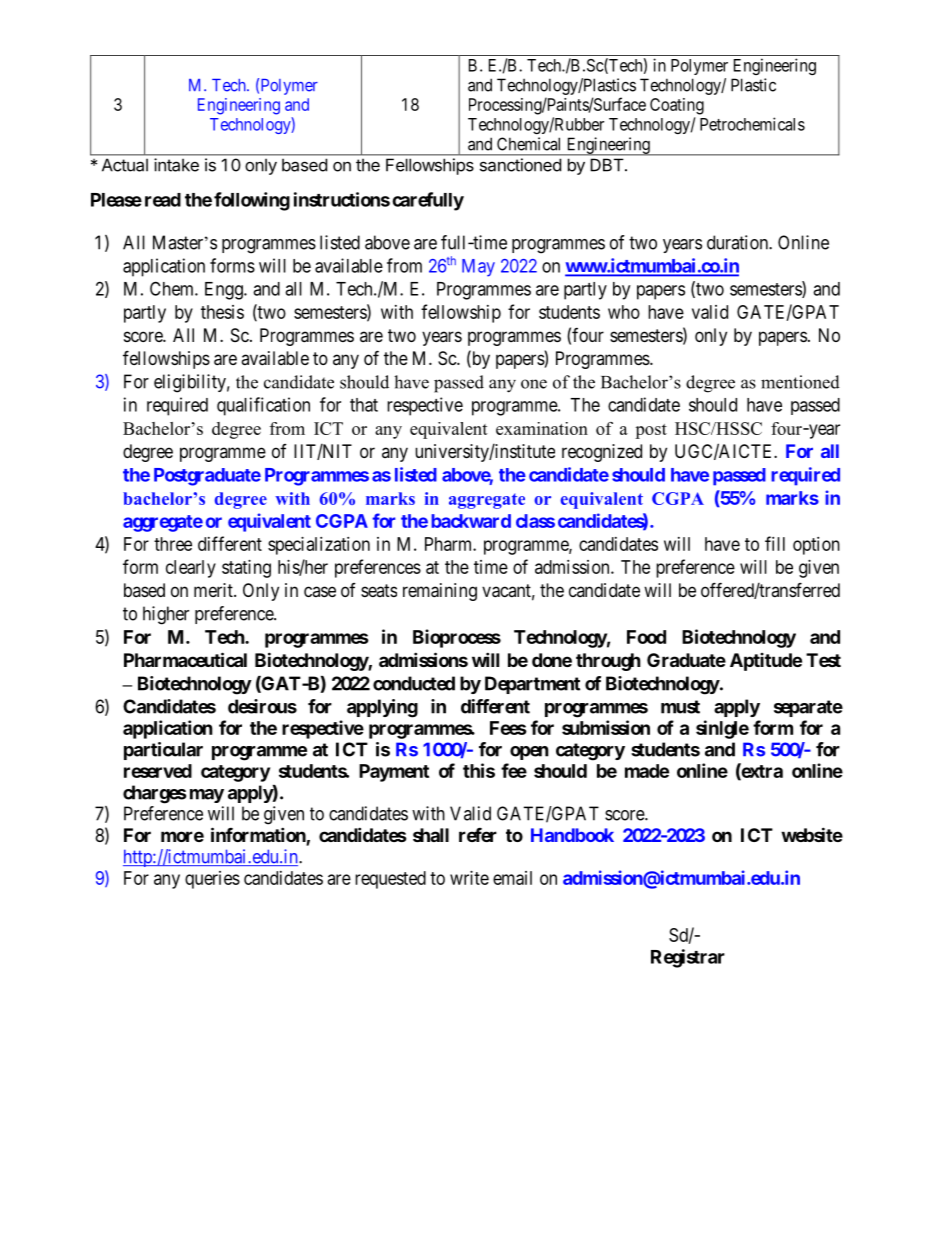  Describe the element at coordinates (469, 878) in the screenshot. I see `write` at that location.
